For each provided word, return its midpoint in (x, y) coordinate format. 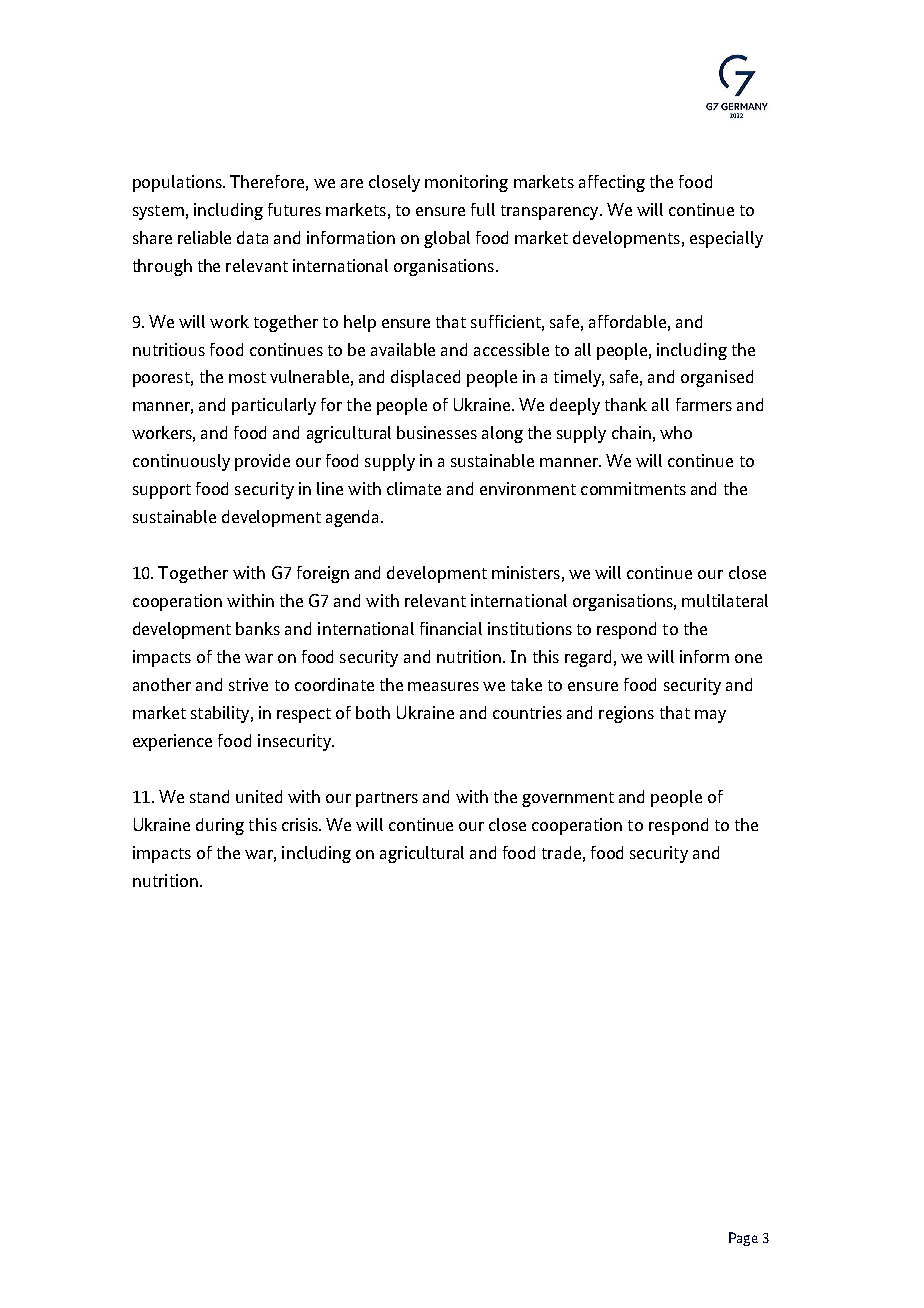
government (568, 799)
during (220, 826)
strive (248, 684)
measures (443, 686)
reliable (204, 237)
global (447, 239)
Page (743, 1239)
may (710, 716)
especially (726, 239)
